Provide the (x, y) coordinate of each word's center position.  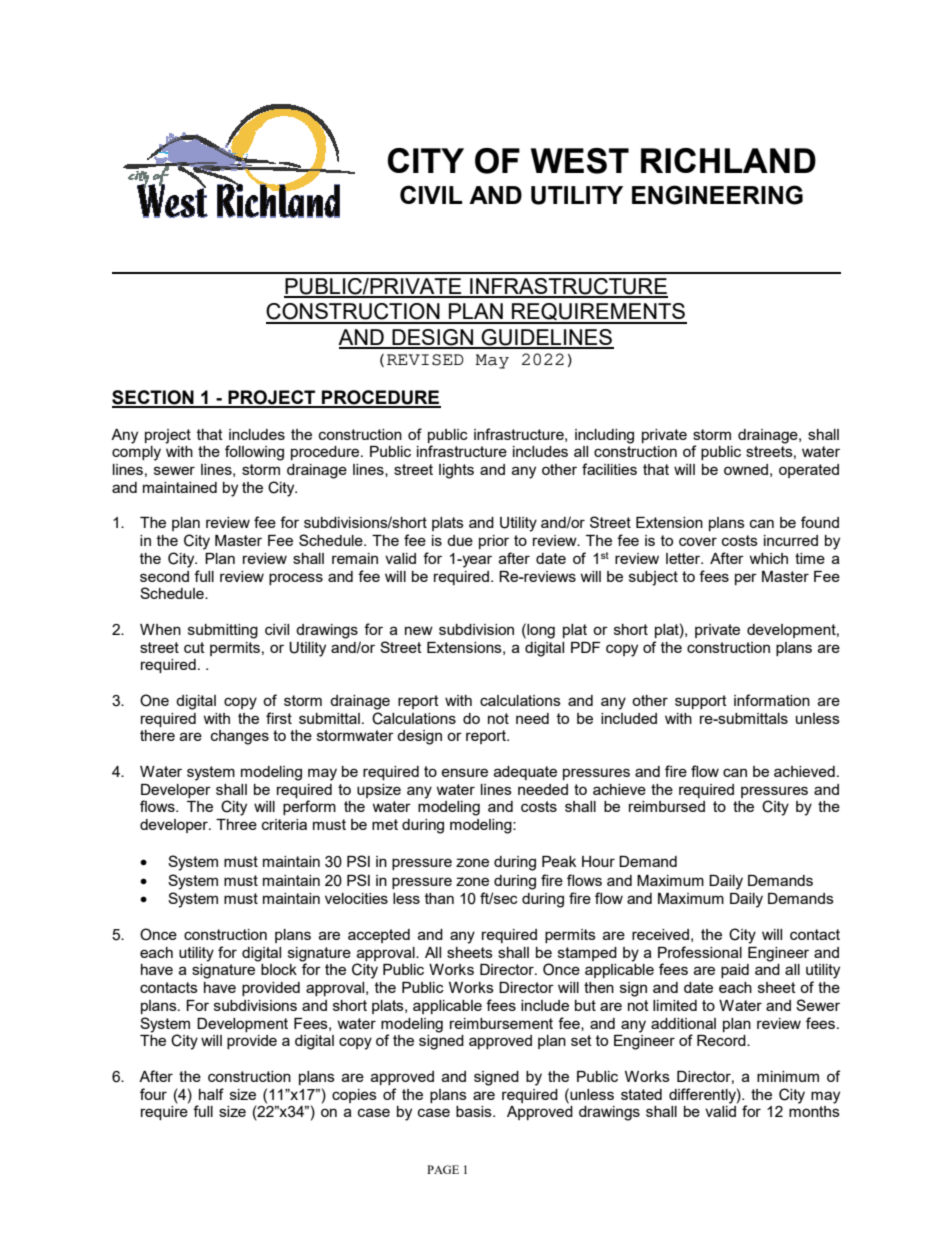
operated (809, 471)
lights (456, 471)
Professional (700, 952)
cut (194, 647)
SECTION (154, 398)
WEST (580, 161)
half (211, 1094)
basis (475, 1111)
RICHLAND (728, 160)
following (254, 453)
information (772, 700)
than (439, 898)
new (419, 630)
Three (236, 824)
